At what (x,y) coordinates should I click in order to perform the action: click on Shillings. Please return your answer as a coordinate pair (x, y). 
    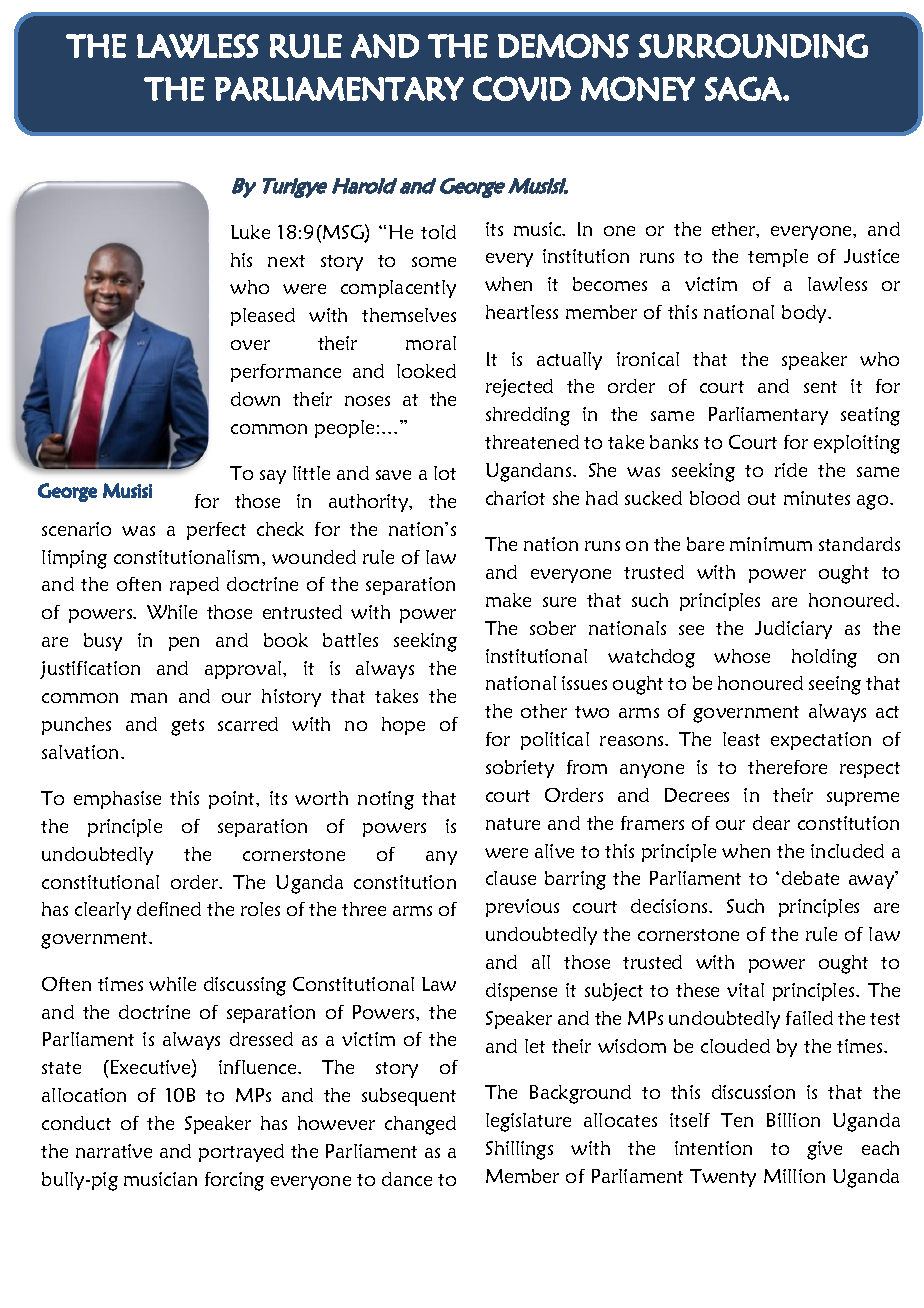
    Looking at the image, I should click on (519, 1150).
